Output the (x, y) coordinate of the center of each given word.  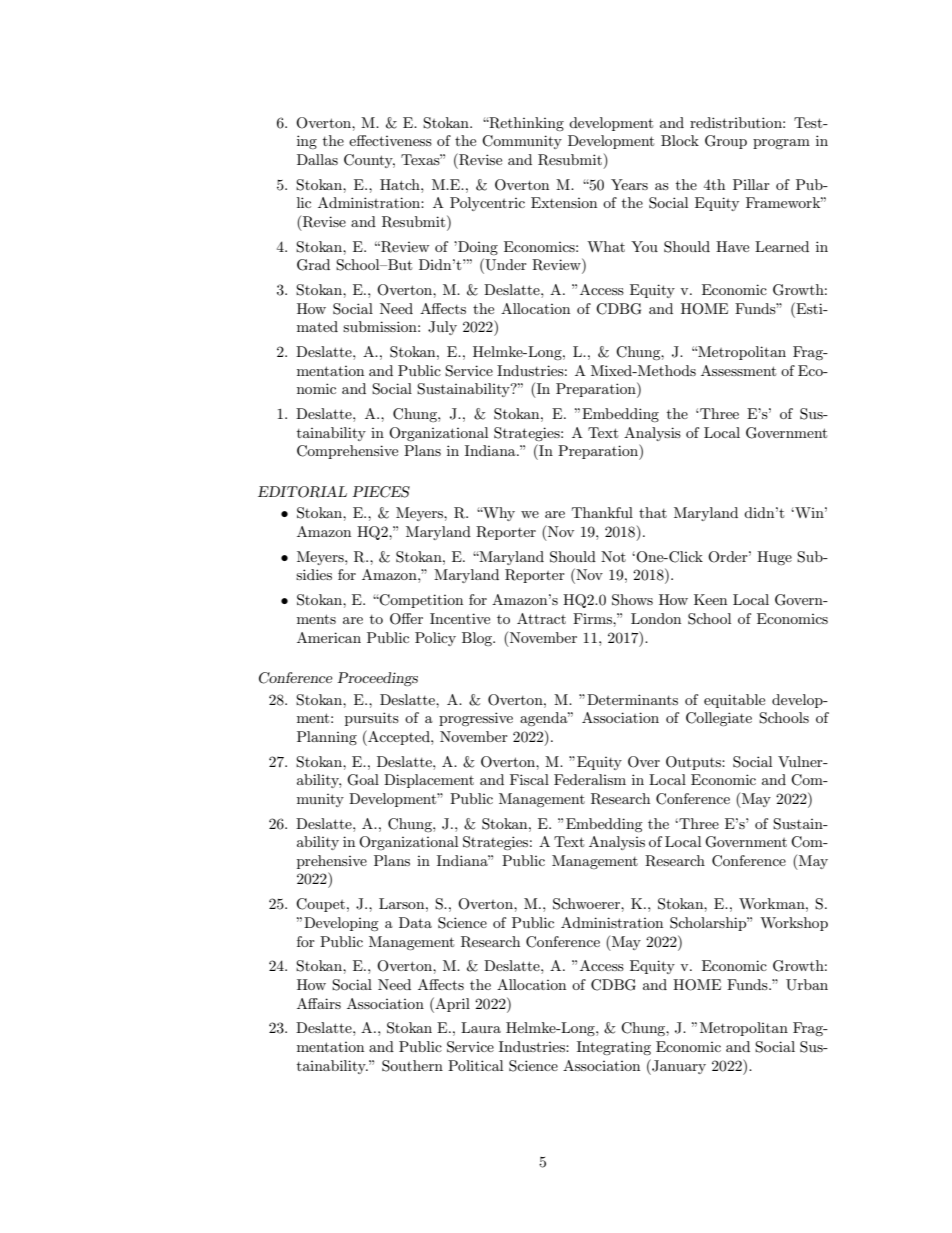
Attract (541, 618)
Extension (564, 202)
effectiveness (390, 140)
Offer (406, 619)
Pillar (751, 184)
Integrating (614, 1048)
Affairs (319, 1003)
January (678, 1067)
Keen (710, 599)
